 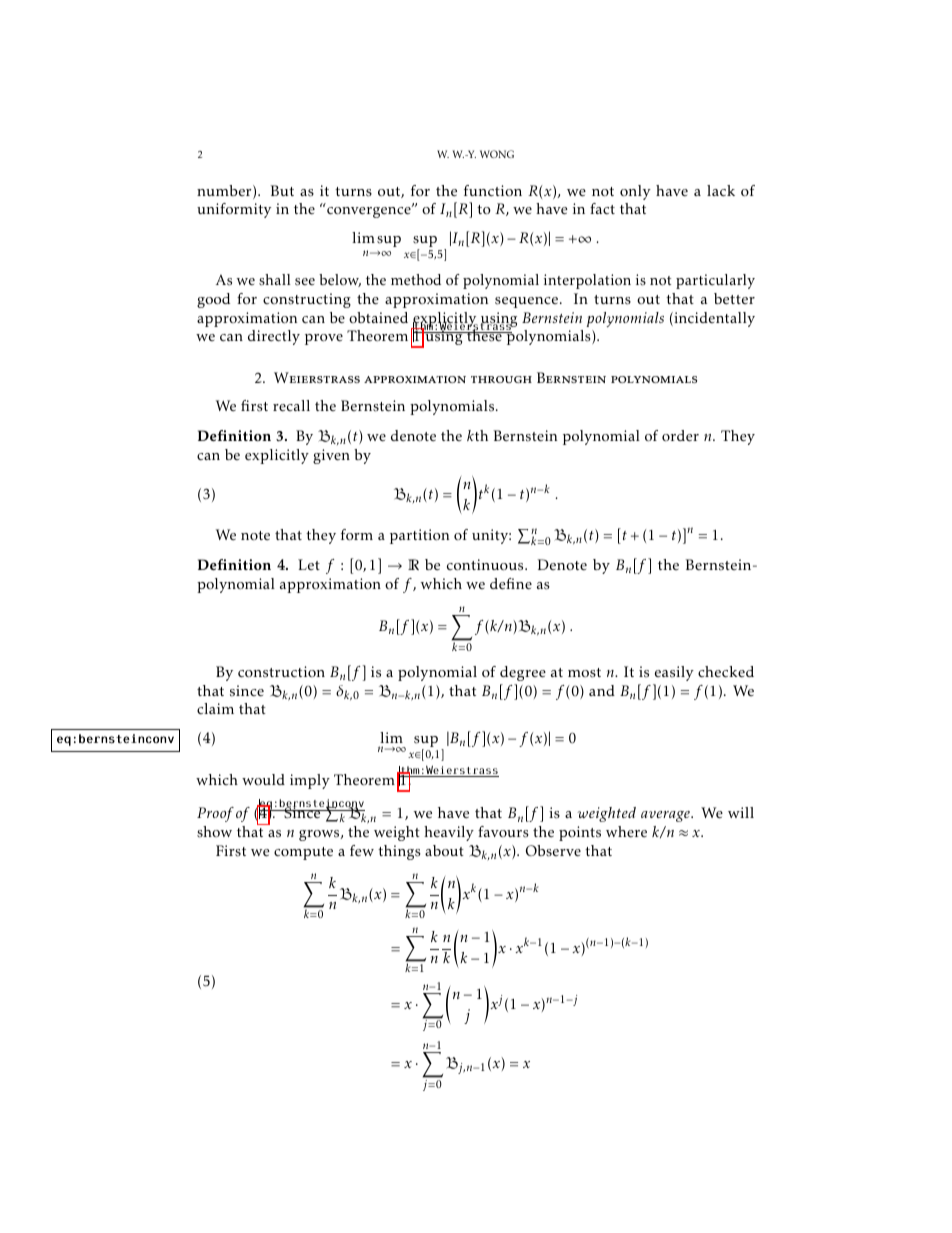 I want to click on through, so click(x=501, y=379).
